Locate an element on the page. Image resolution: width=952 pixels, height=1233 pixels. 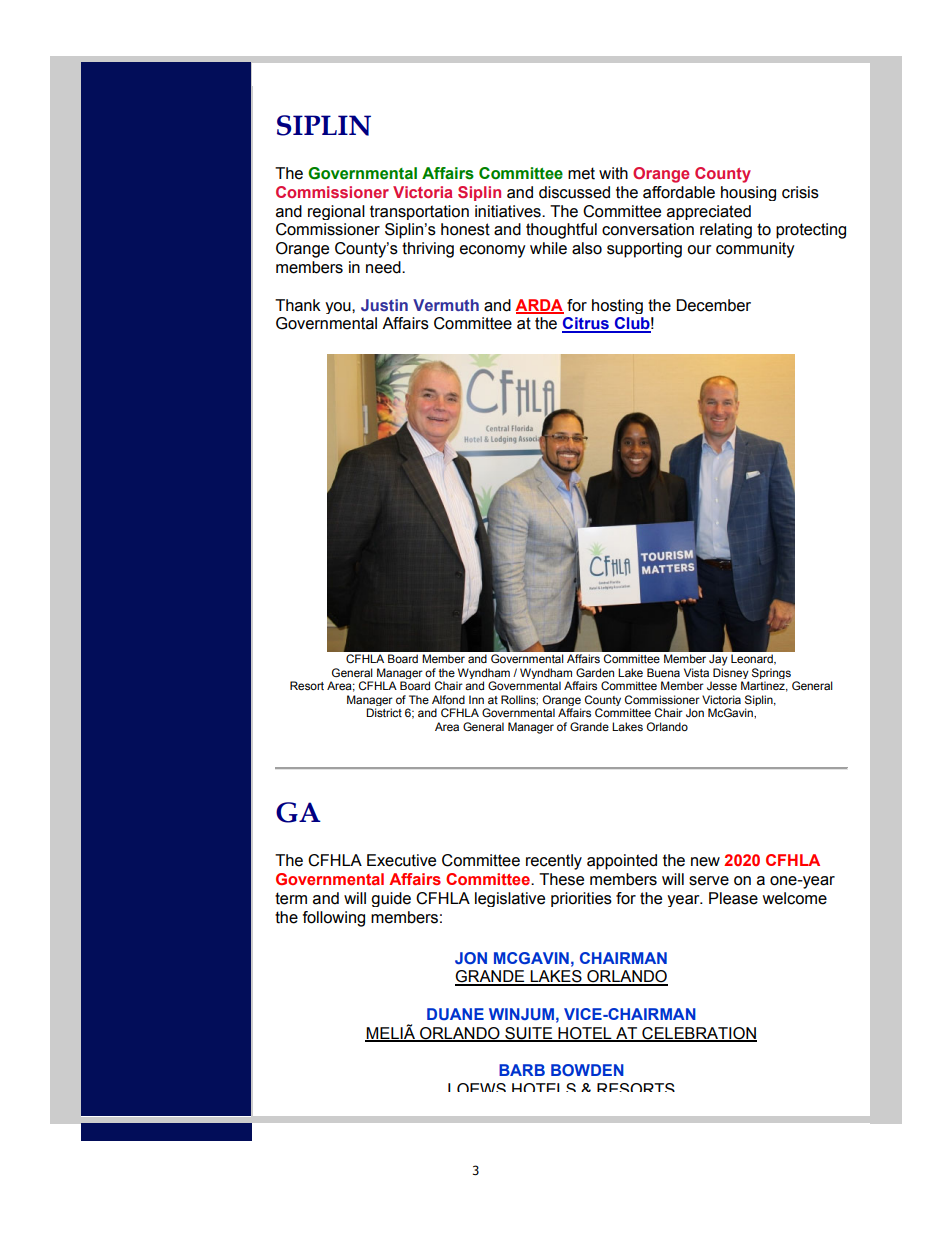
Inn is located at coordinates (476, 699).
